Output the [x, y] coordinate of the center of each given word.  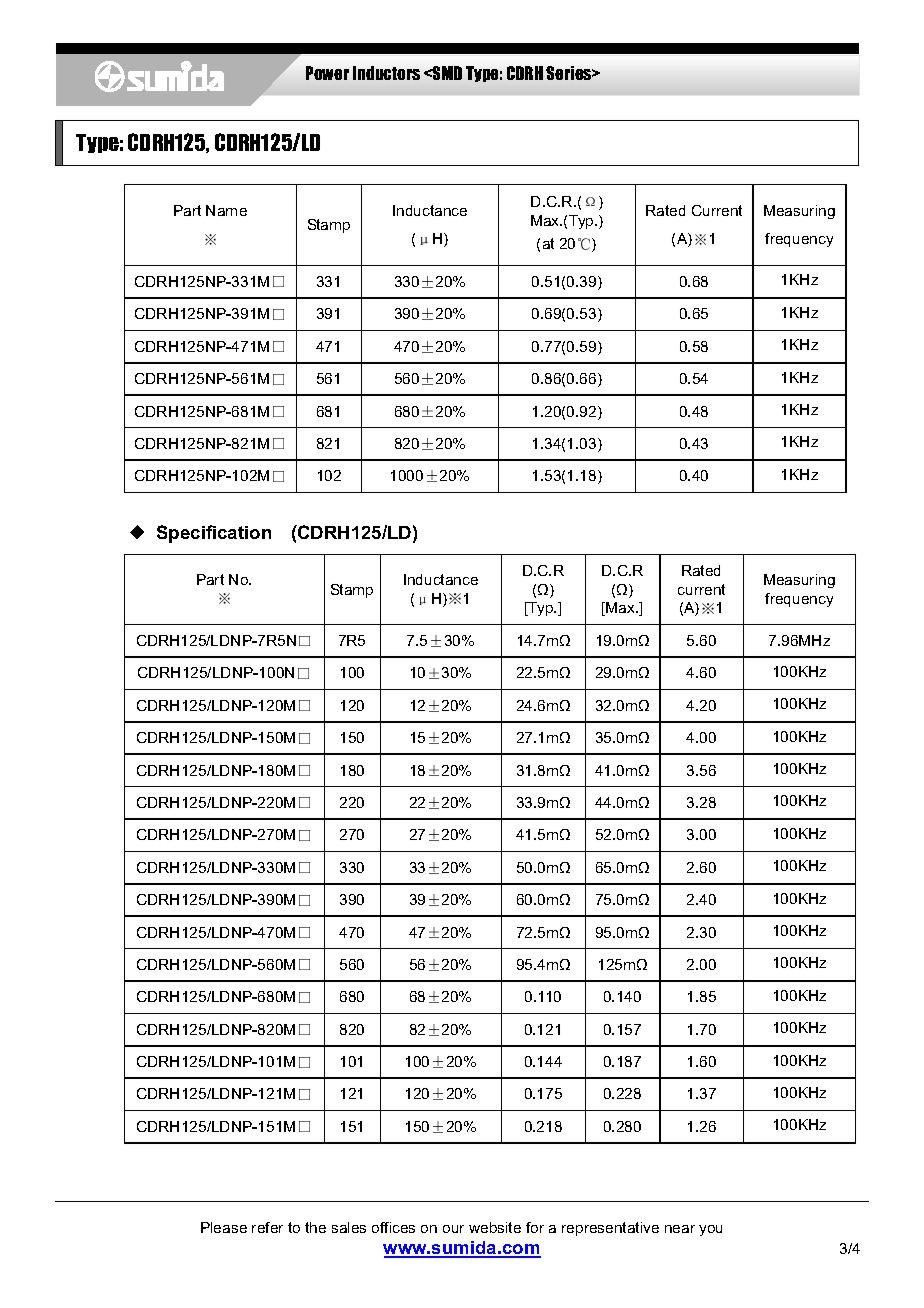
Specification [214, 534]
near [680, 1229]
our [453, 1229]
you [710, 1230]
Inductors [386, 73]
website [495, 1227]
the [315, 1227]
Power [327, 73]
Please [224, 1227]
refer [267, 1227]
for [535, 1227]
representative [610, 1229]
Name [226, 210]
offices [393, 1227]
